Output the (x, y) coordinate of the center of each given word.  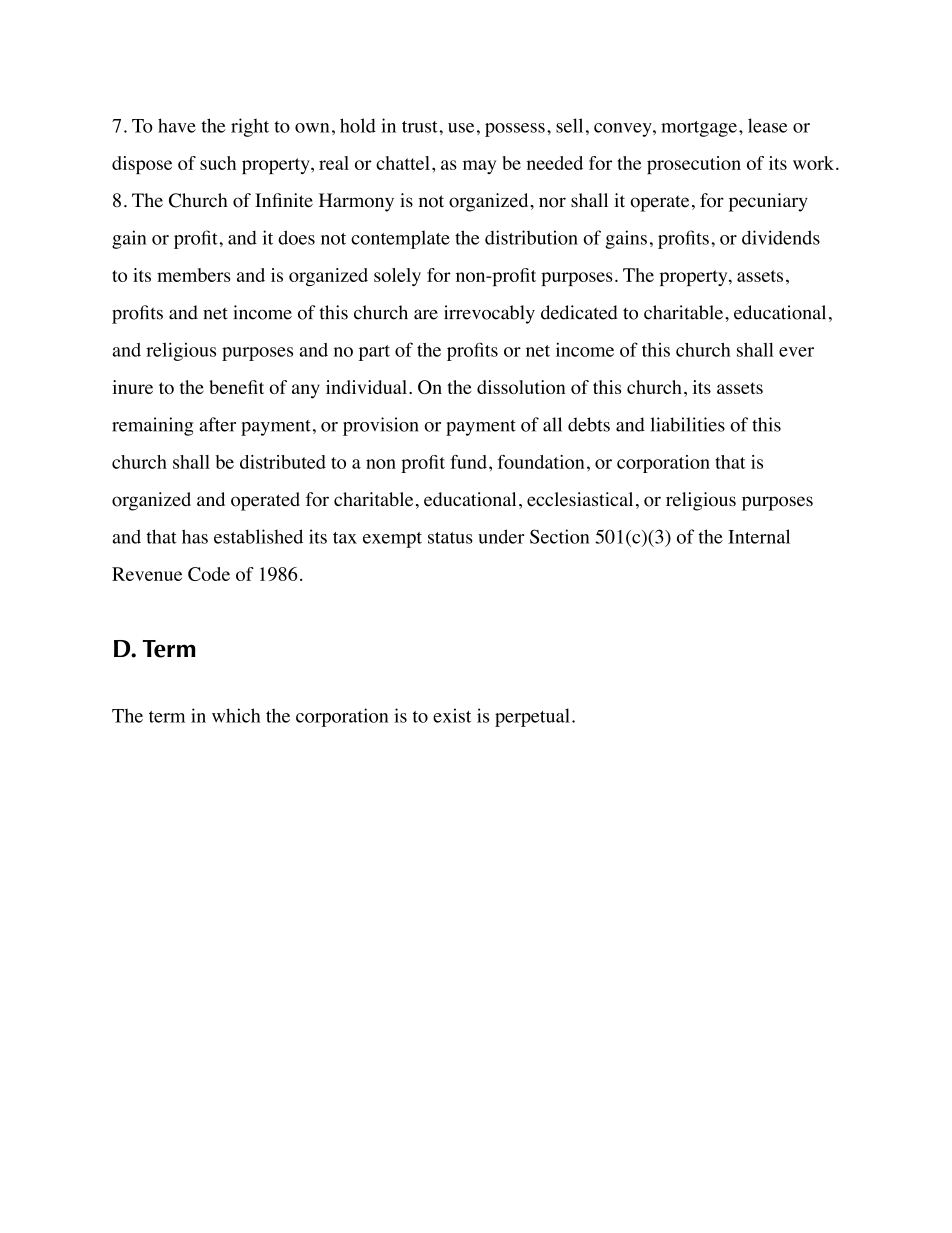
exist (452, 715)
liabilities (687, 424)
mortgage (699, 129)
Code (209, 574)
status (450, 538)
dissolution (521, 387)
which (236, 715)
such (218, 163)
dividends (781, 237)
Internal (759, 536)
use (461, 128)
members (194, 275)
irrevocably (489, 314)
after (217, 424)
